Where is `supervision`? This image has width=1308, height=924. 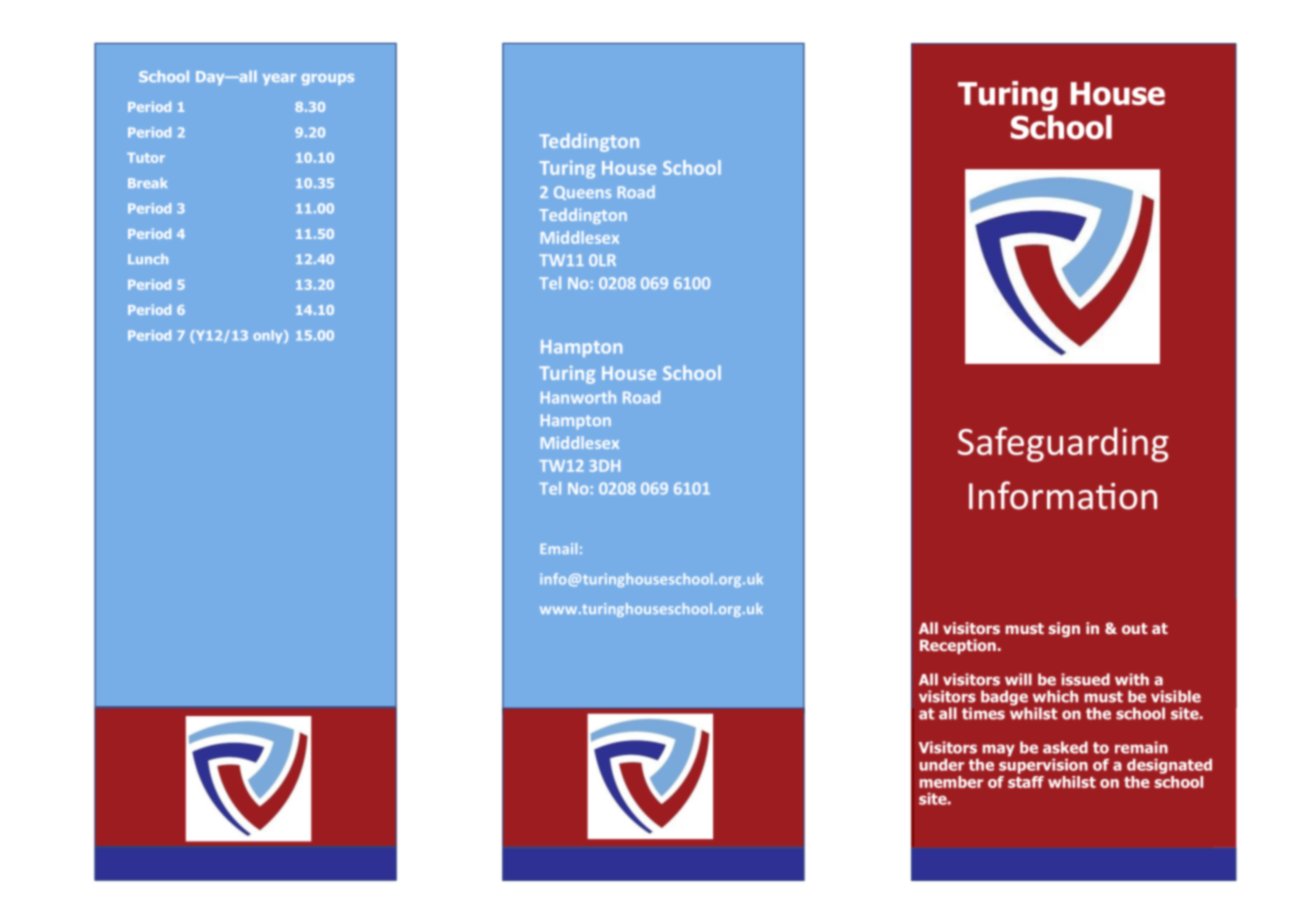 supervision is located at coordinates (1043, 765).
